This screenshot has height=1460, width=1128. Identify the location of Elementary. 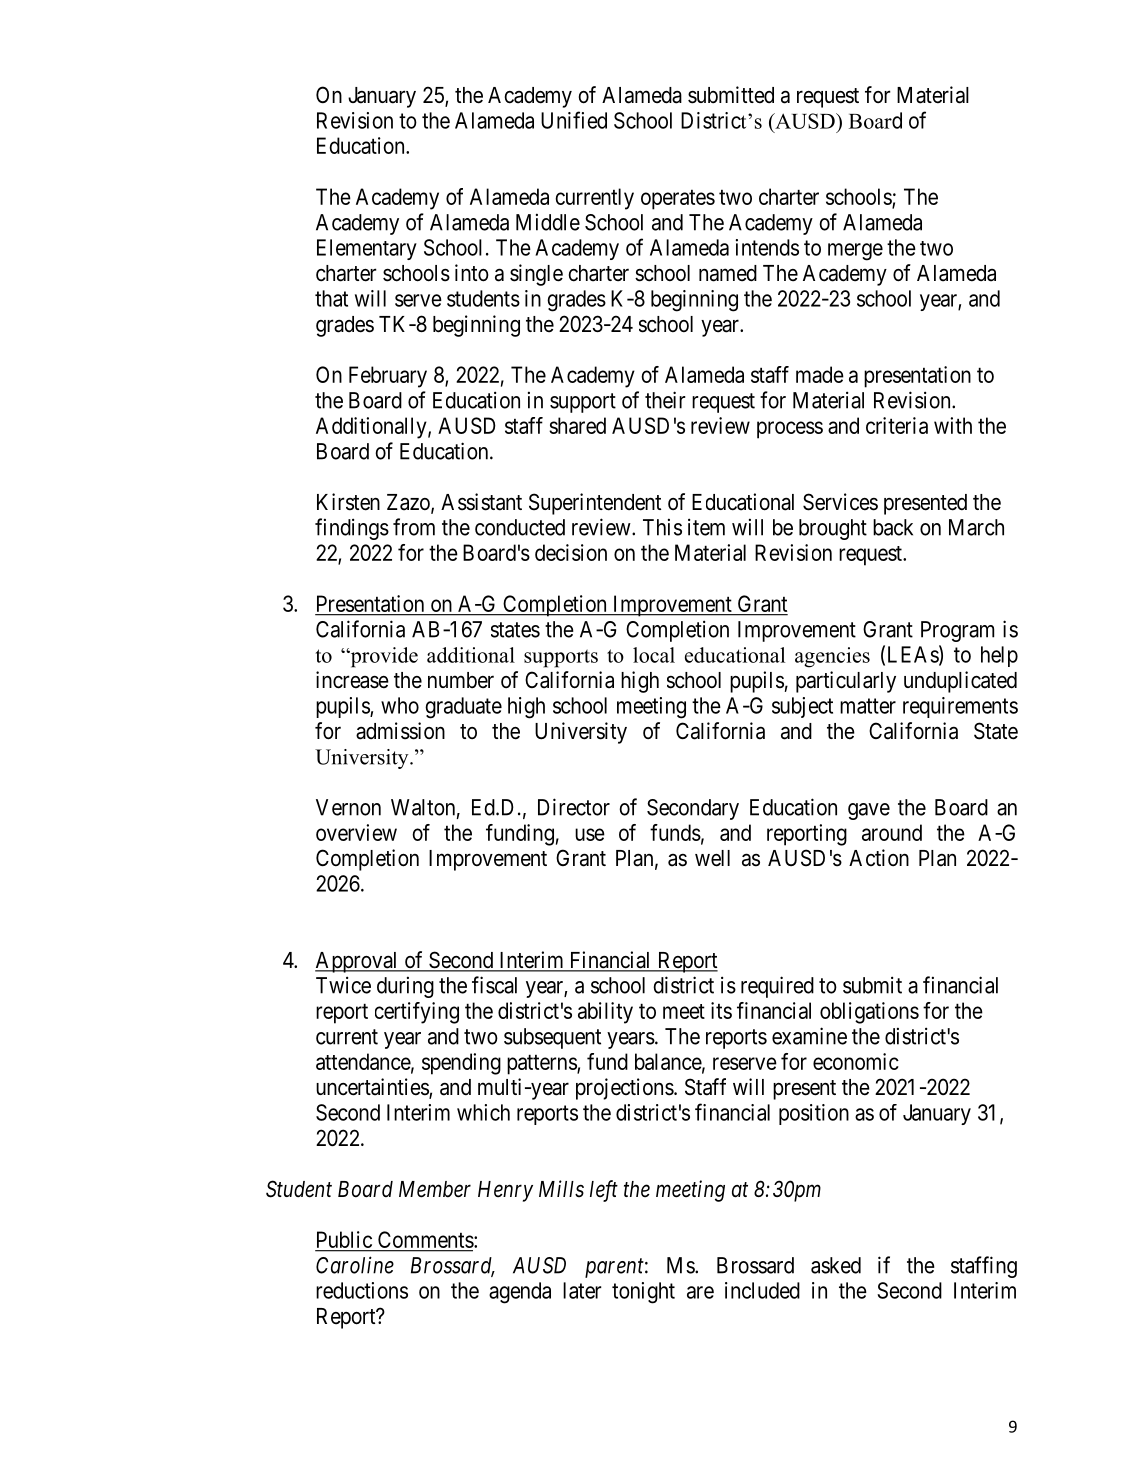
(367, 249).
